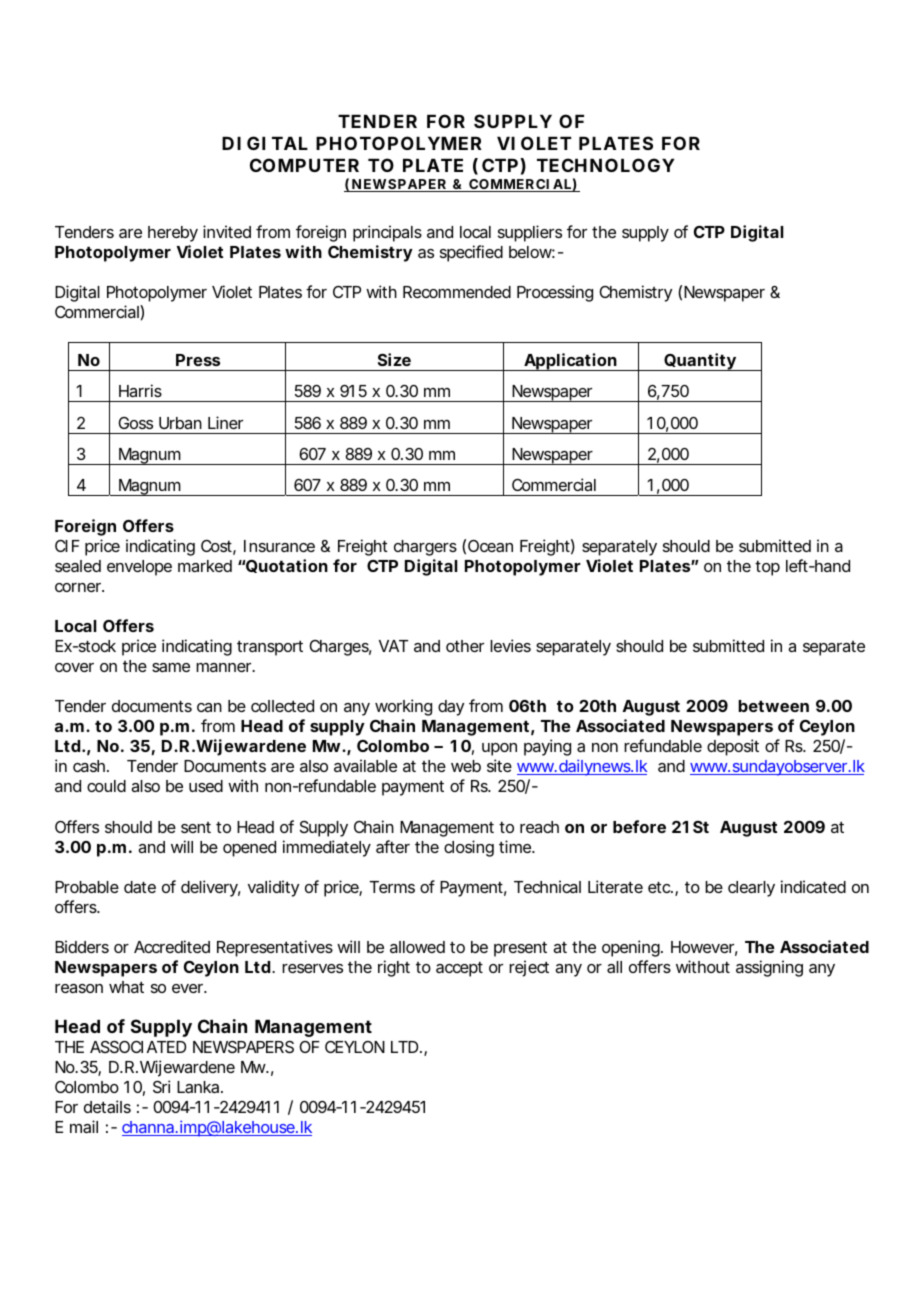 This screenshot has width=924, height=1308. Describe the element at coordinates (465, 646) in the screenshot. I see `other` at that location.
